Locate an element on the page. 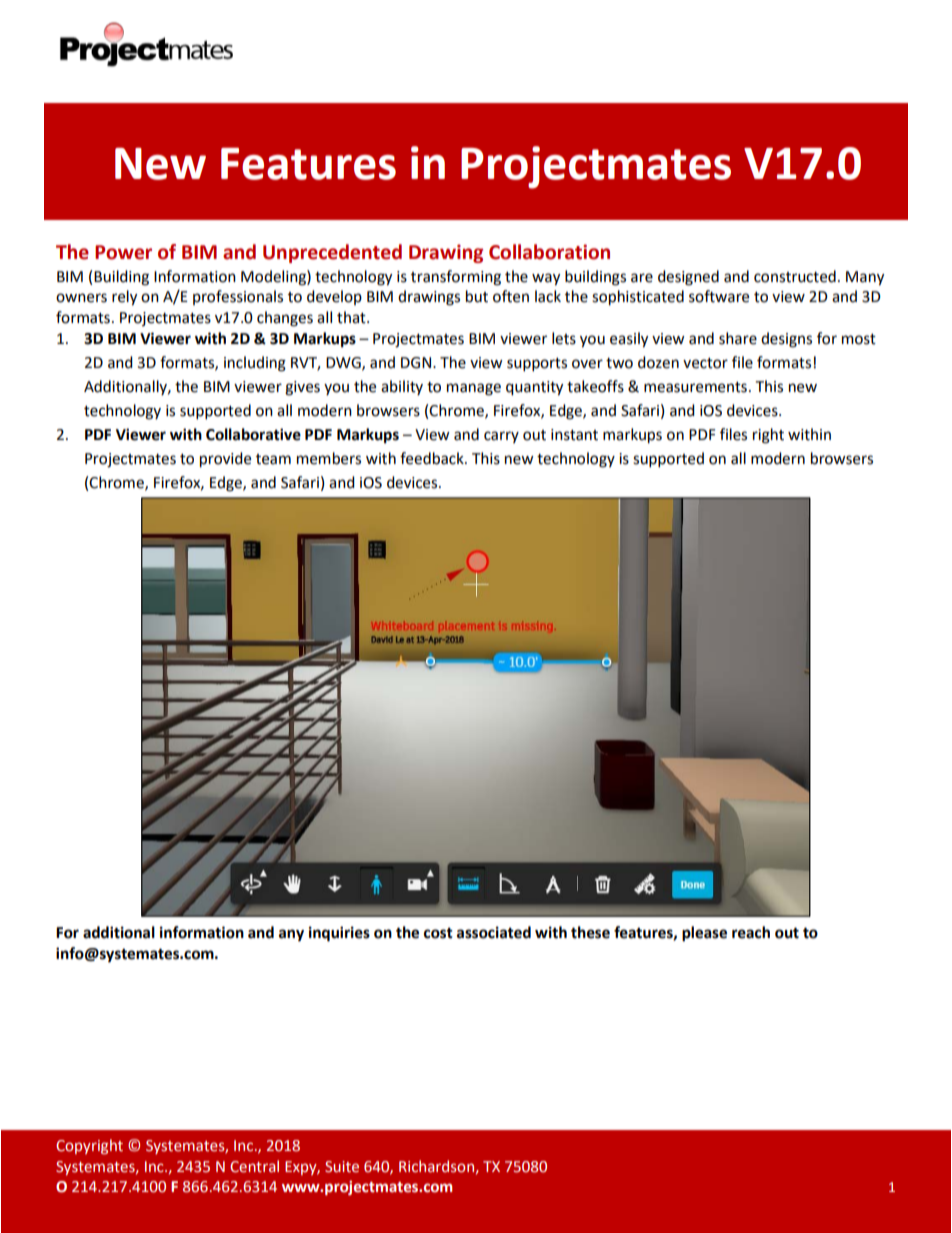 Image resolution: width=952 pixels, height=1233 pixels. transforming is located at coordinates (456, 278).
